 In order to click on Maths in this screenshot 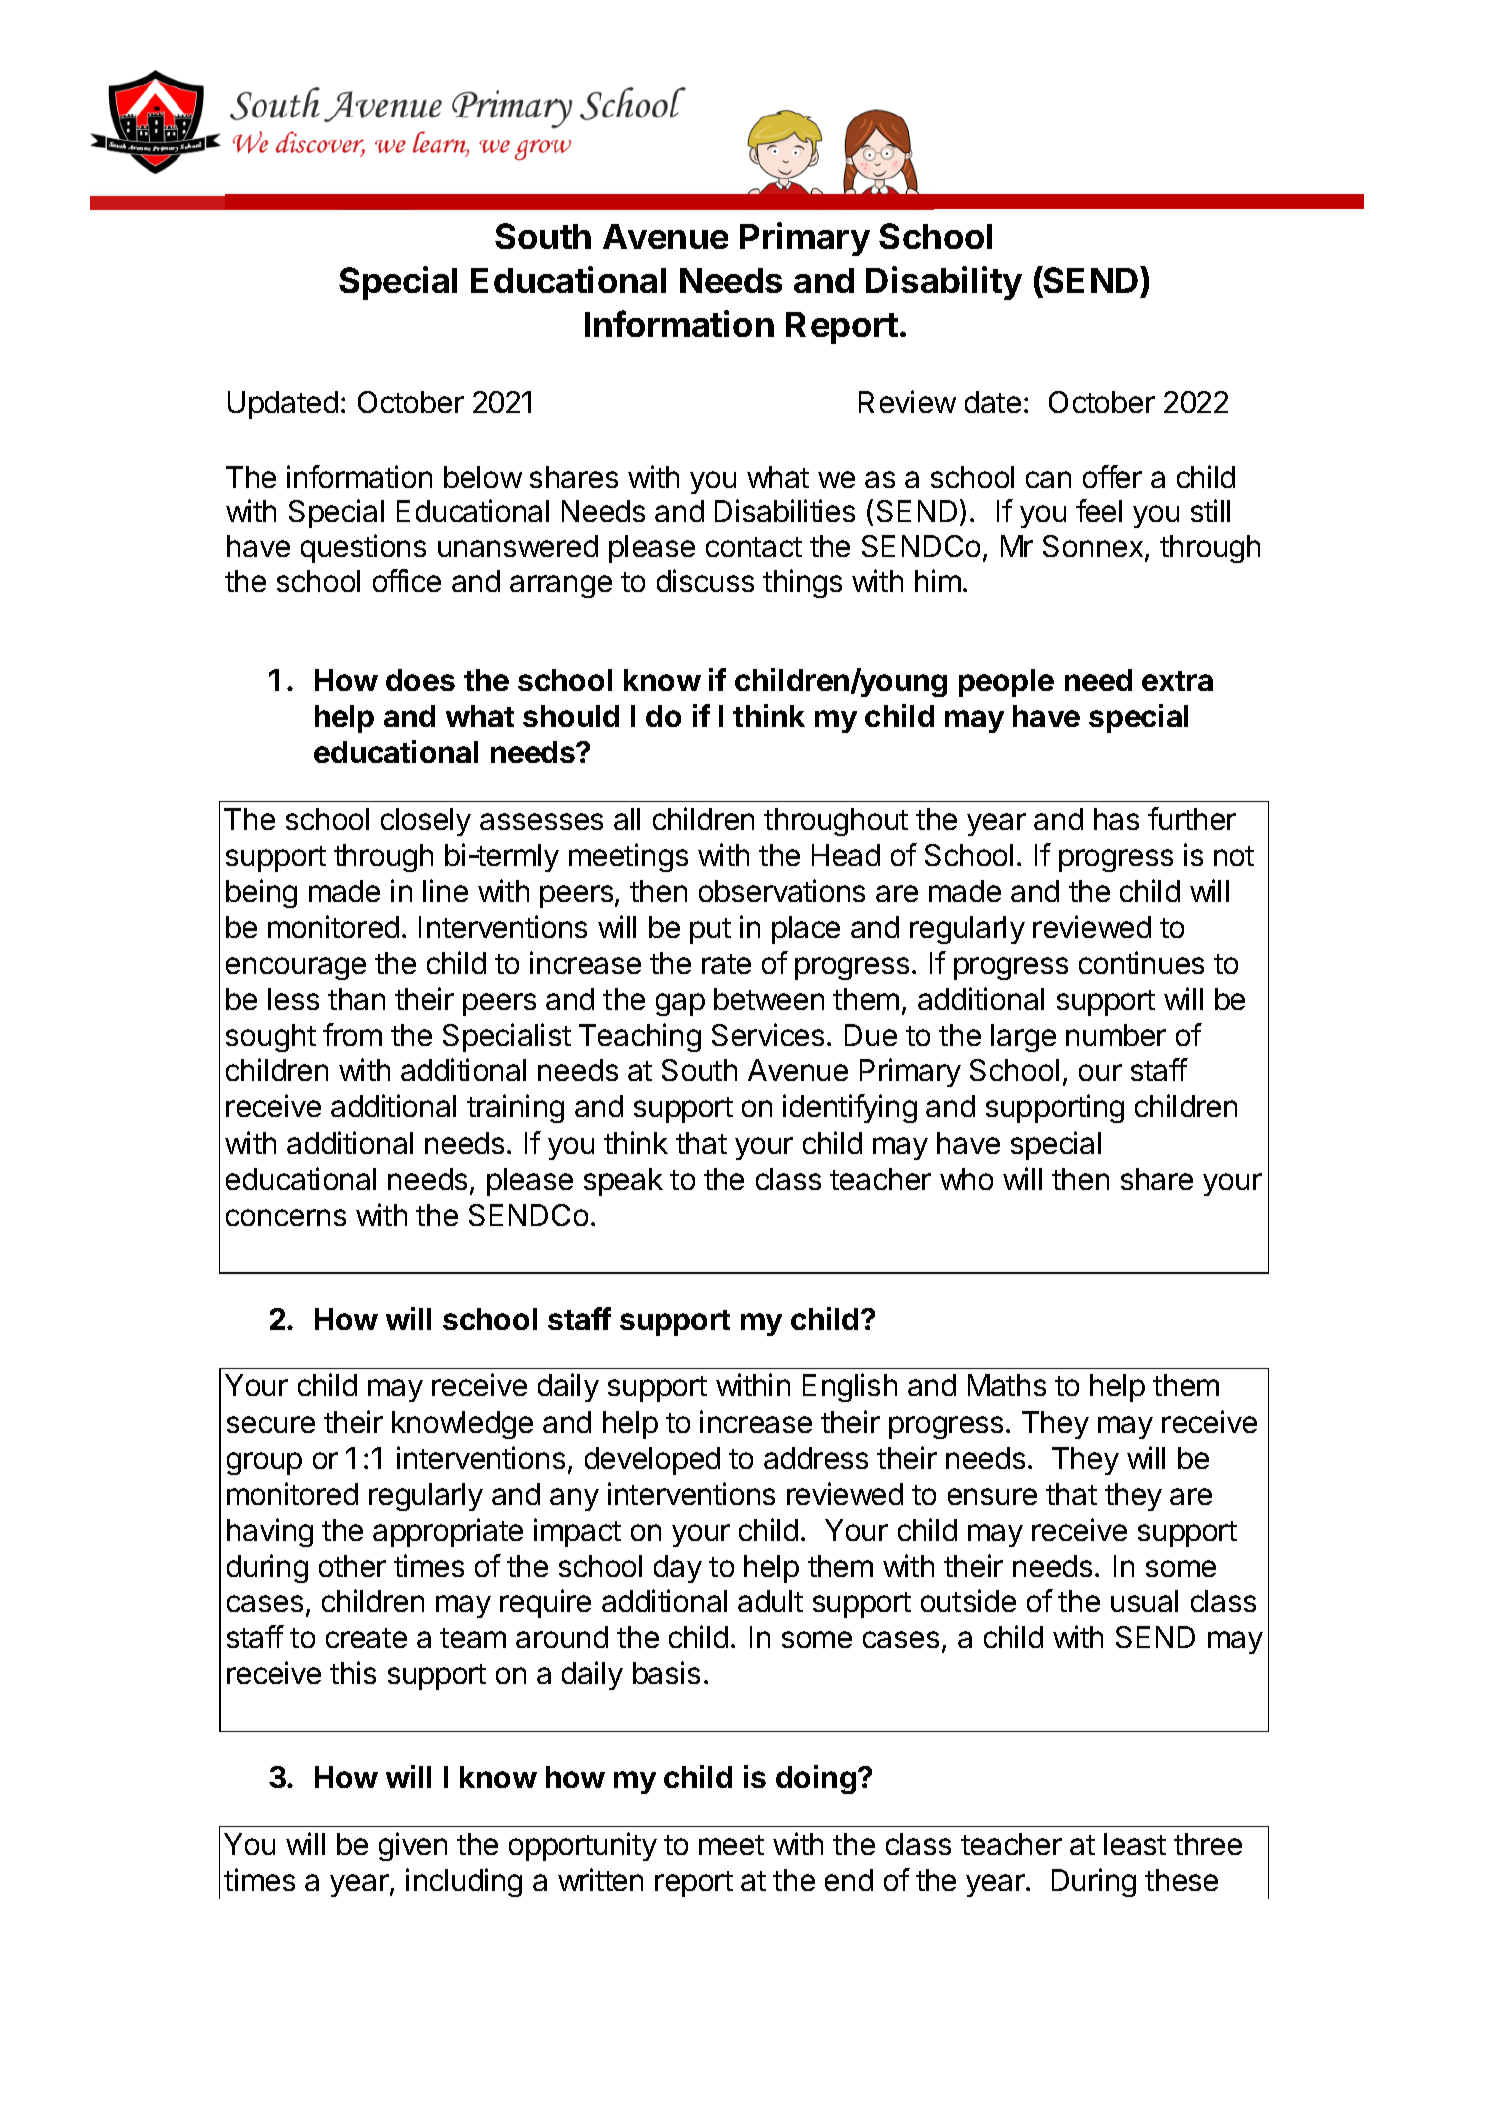, I will do `click(1007, 1385)`.
